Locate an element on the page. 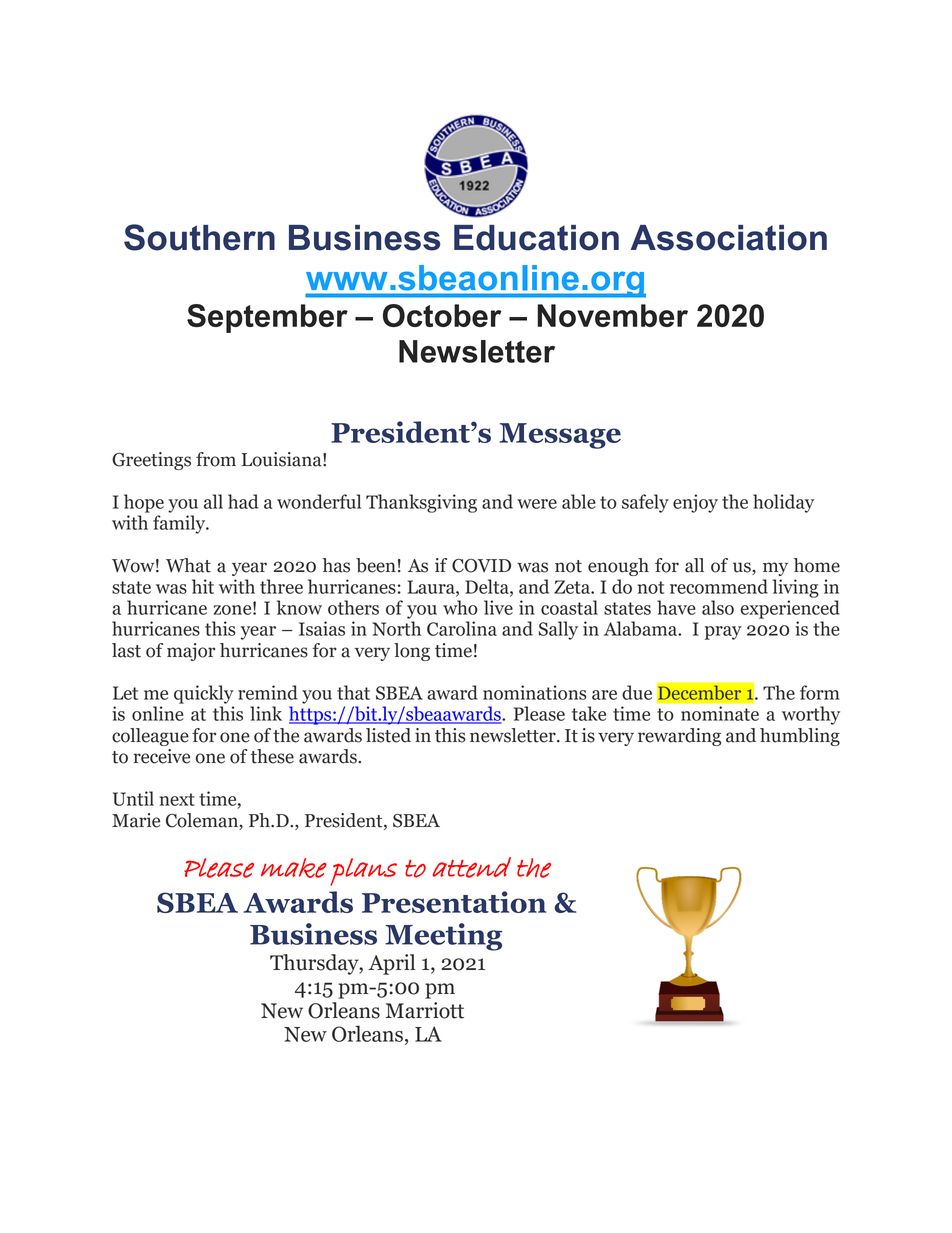  pray is located at coordinates (723, 633).
